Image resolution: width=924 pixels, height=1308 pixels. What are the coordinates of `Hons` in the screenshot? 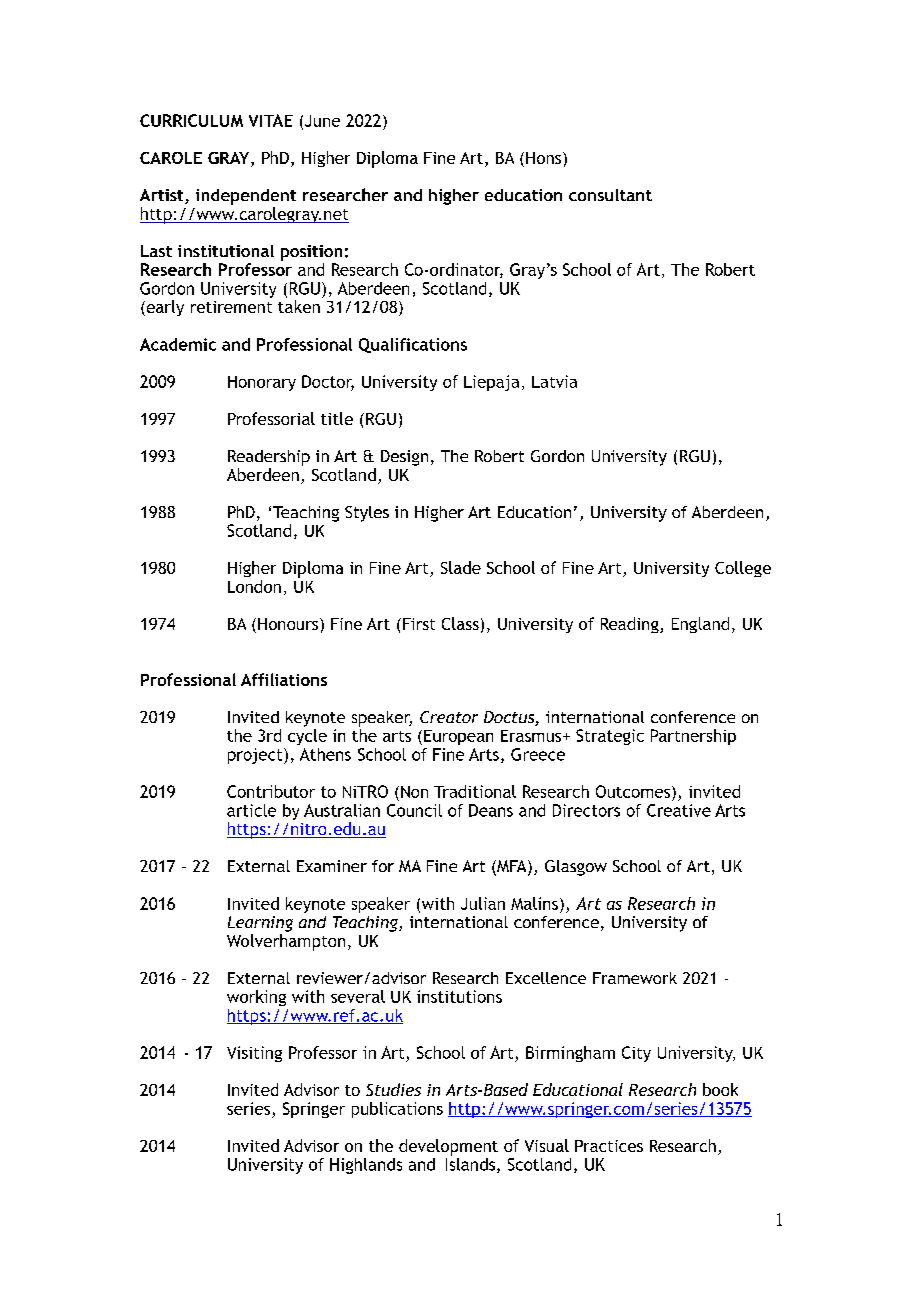 It's located at (545, 158).
